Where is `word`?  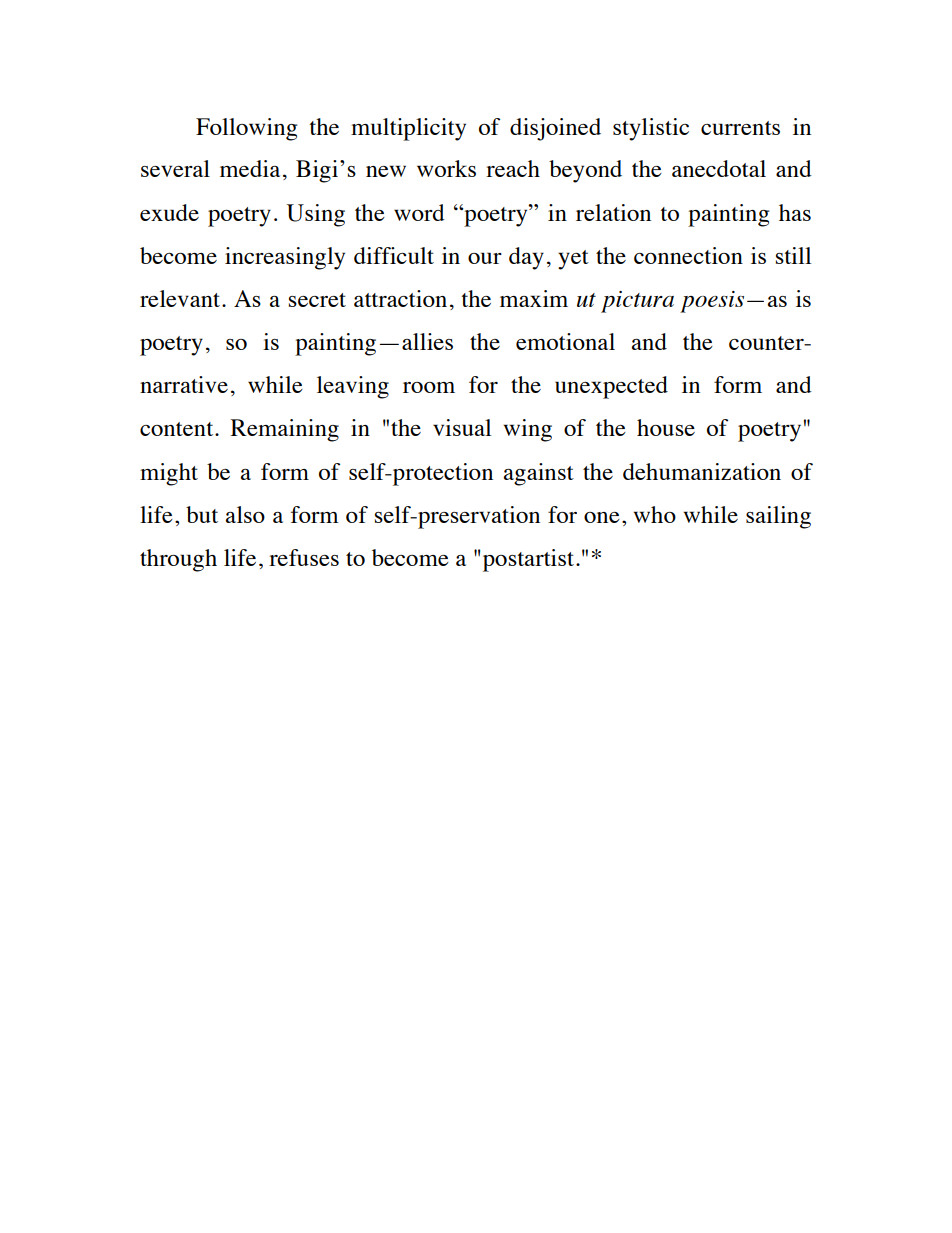
word is located at coordinates (419, 212).
